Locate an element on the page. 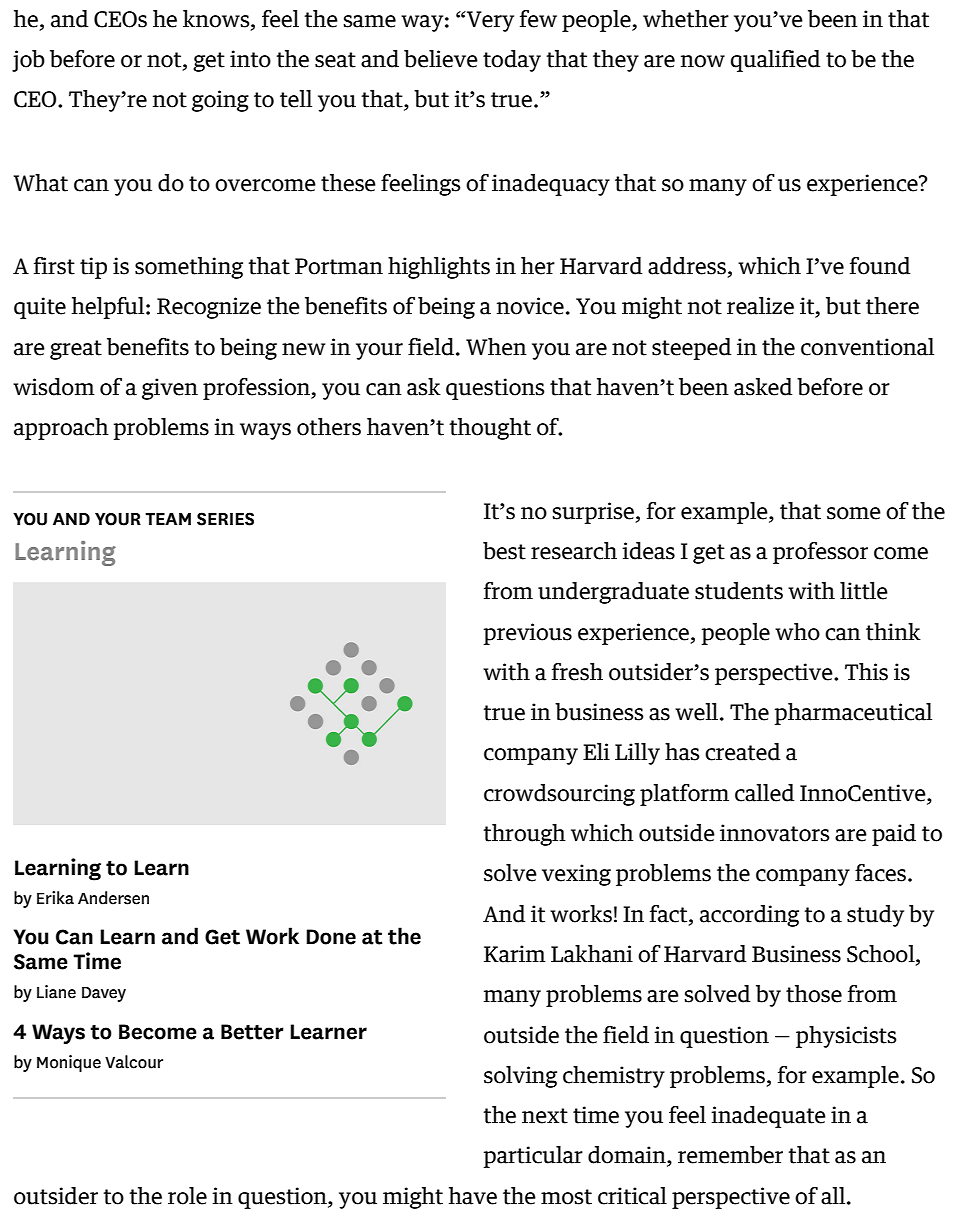 Image resolution: width=967 pixels, height=1232 pixels. job is located at coordinates (28, 61).
